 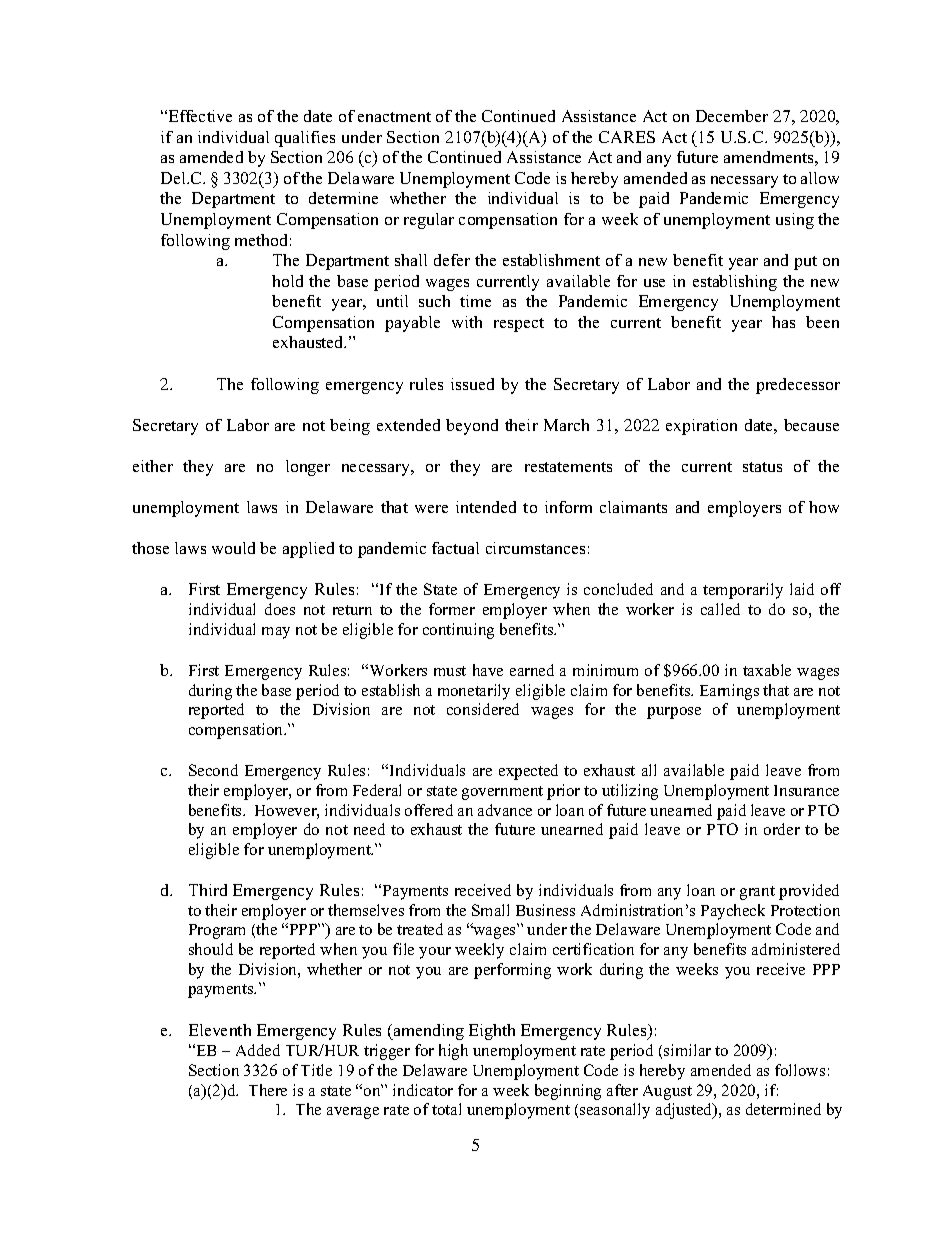 I want to click on There, so click(x=268, y=1090).
